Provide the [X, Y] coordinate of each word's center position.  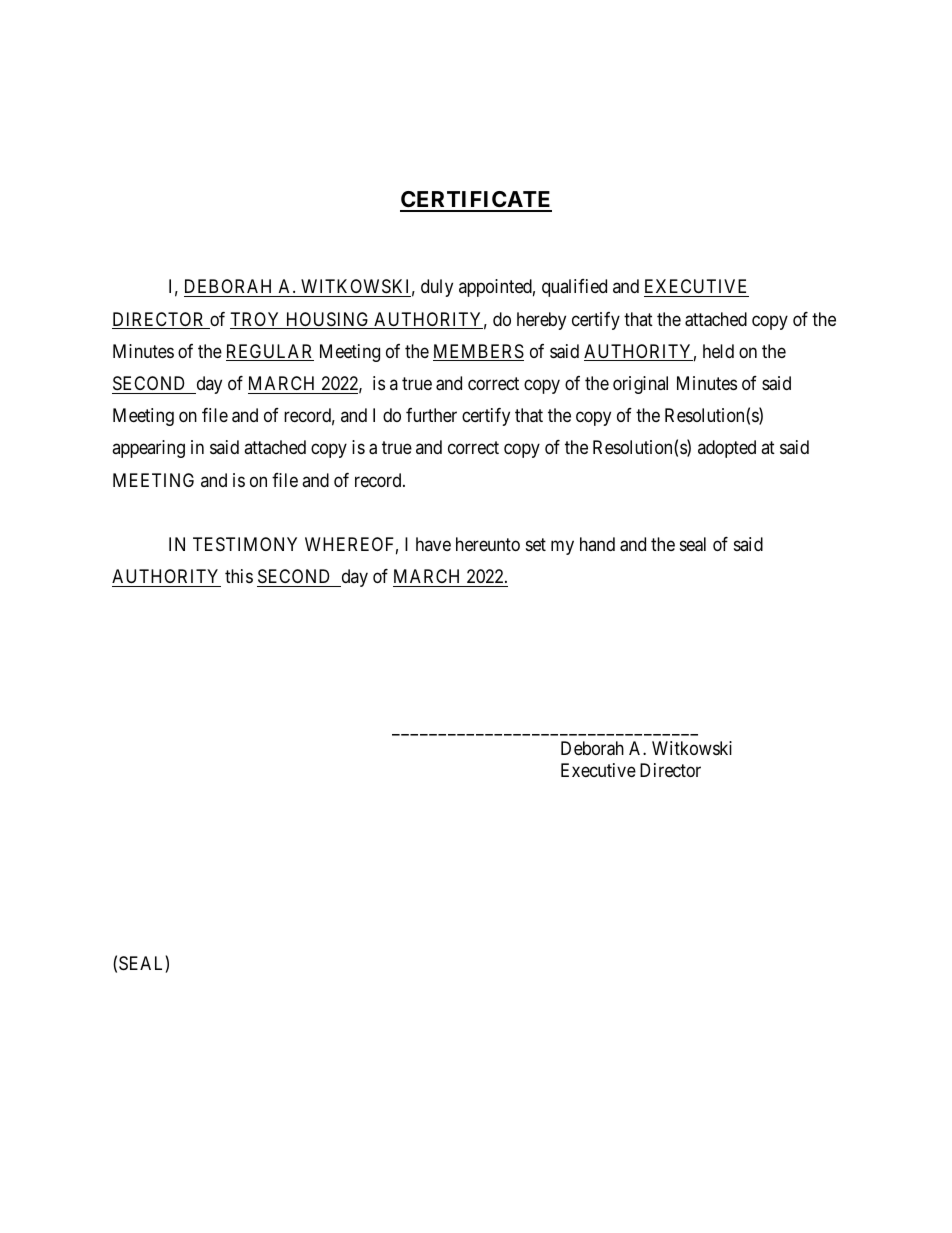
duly [437, 288]
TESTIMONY [245, 544]
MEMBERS [478, 352]
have [433, 544]
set [536, 544]
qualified [574, 288]
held [718, 351]
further [431, 415]
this [239, 576]
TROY [256, 320]
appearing [148, 449]
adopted [727, 449]
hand [597, 544]
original [640, 385]
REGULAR [270, 352]
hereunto [488, 544]
